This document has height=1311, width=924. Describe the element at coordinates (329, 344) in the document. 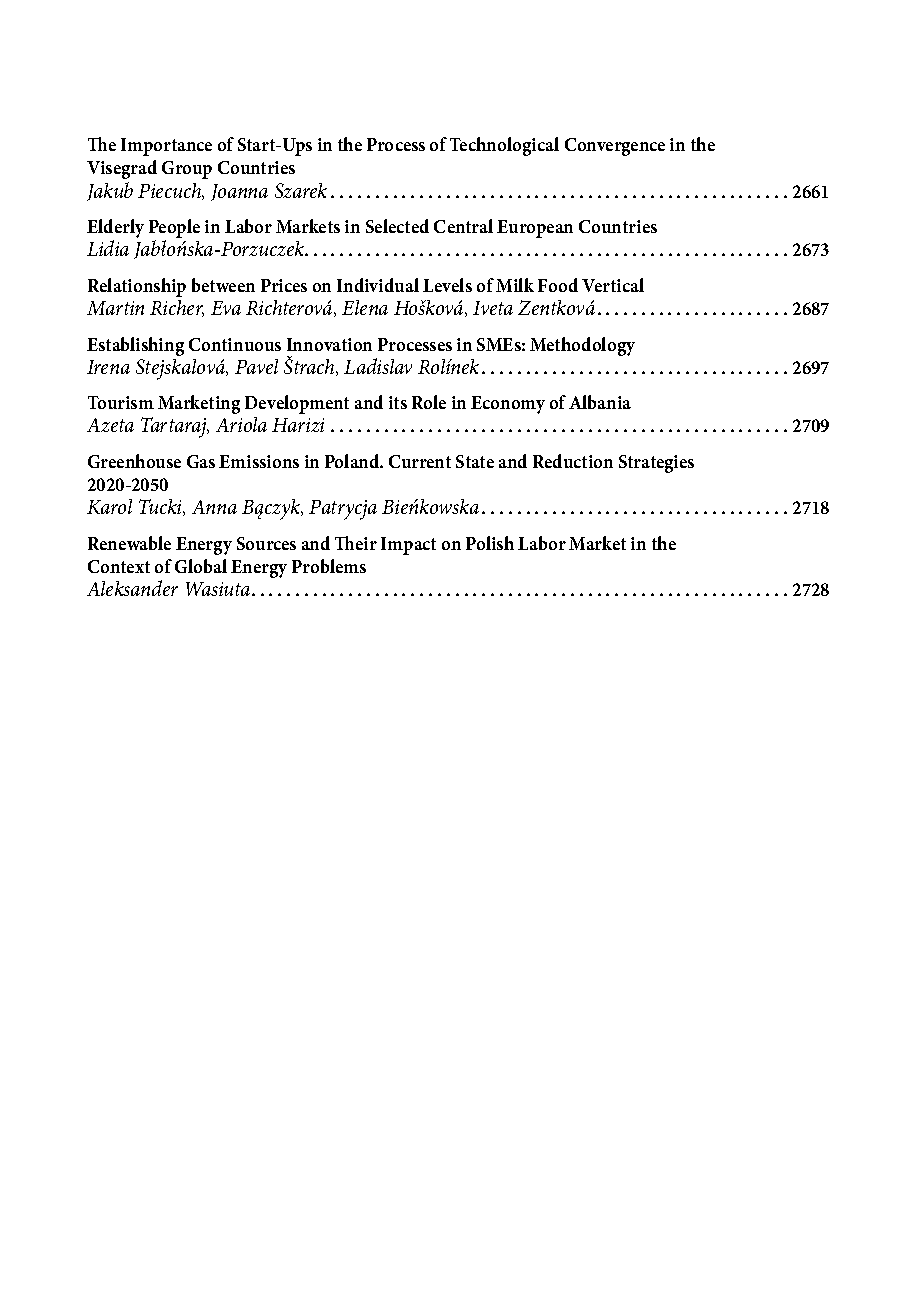

I see `Innovation` at that location.
